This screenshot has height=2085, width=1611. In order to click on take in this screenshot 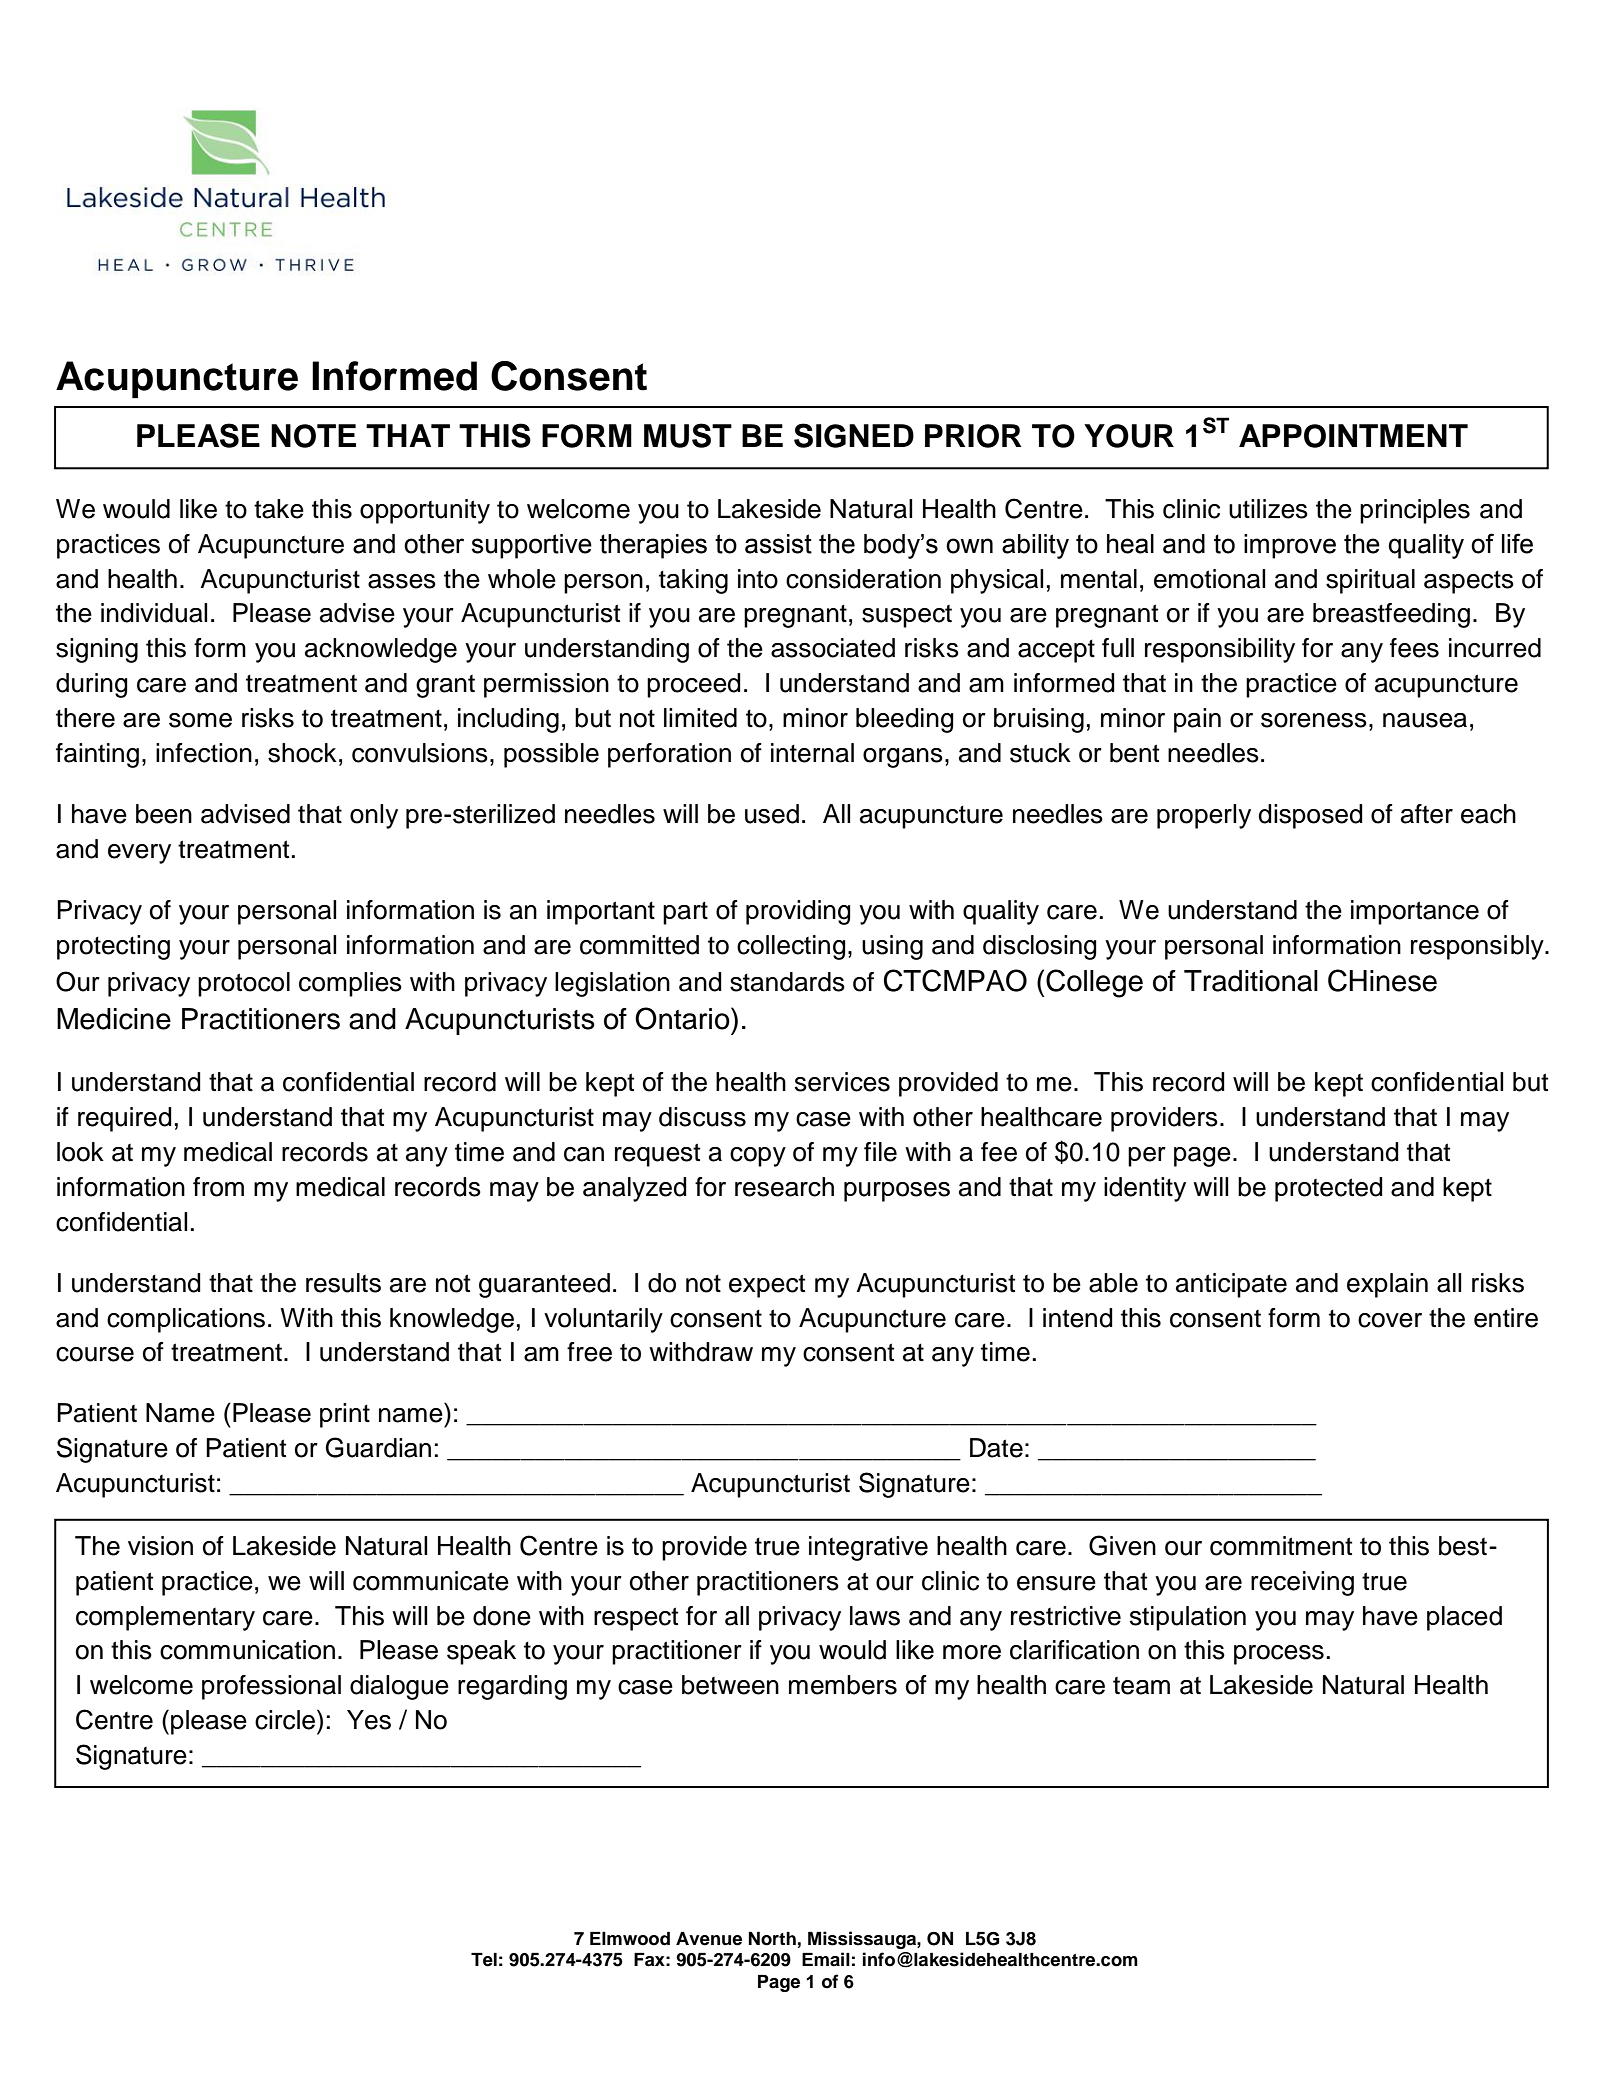, I will do `click(279, 509)`.
